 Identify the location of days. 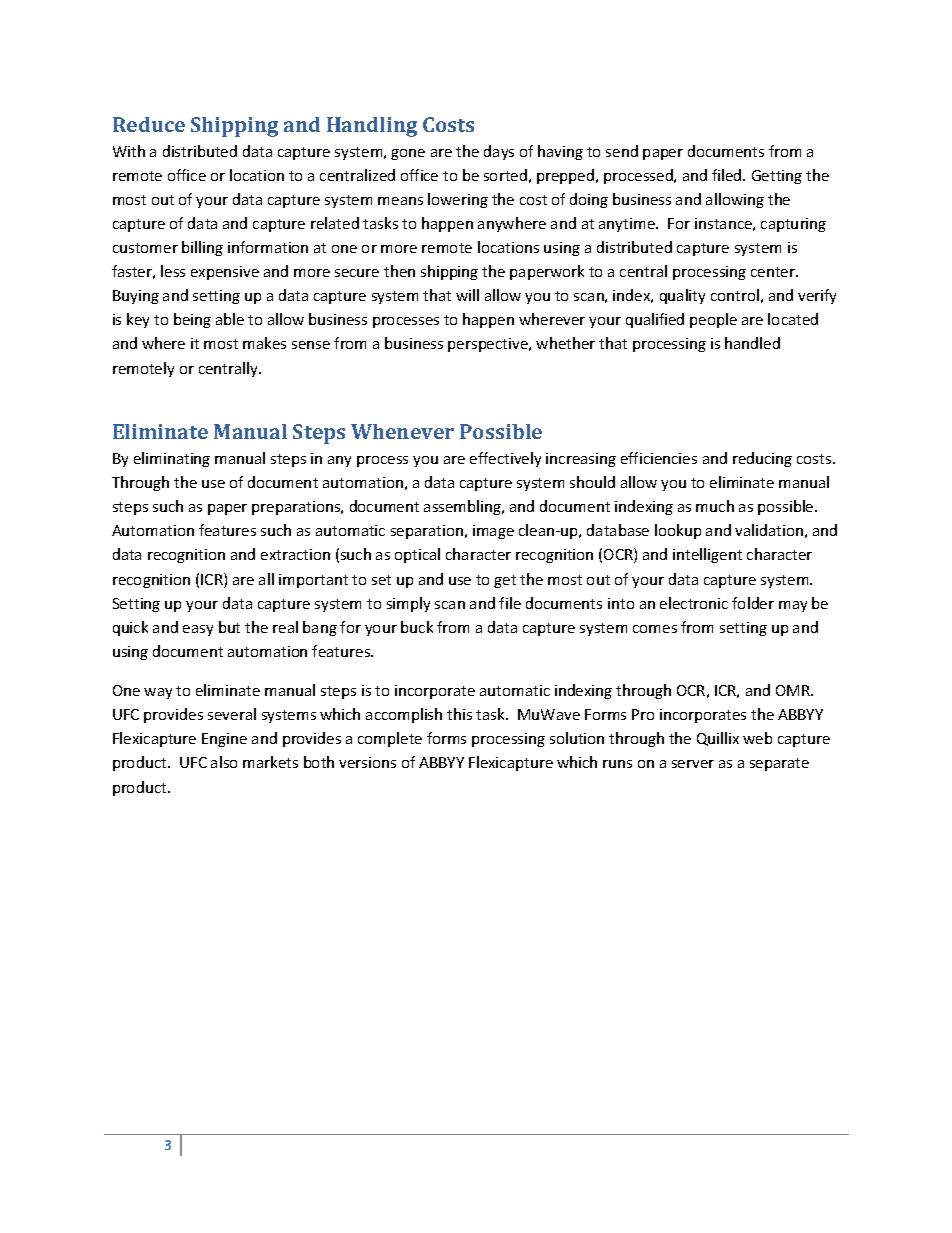
(499, 152).
